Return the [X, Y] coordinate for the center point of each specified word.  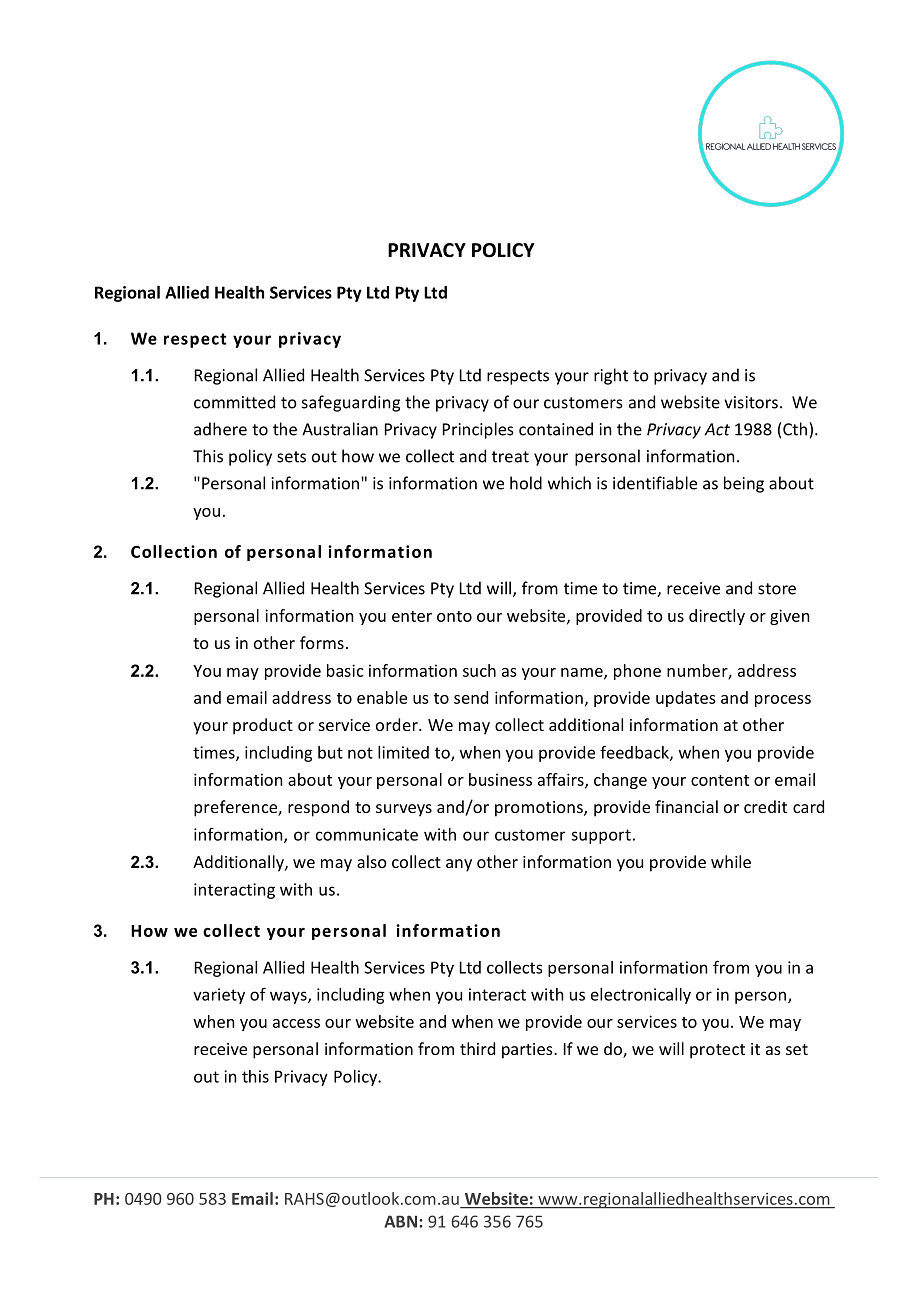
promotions [540, 809]
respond [318, 808]
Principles [478, 430]
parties [528, 1051]
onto [454, 616]
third [477, 1048]
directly [717, 617]
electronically [641, 996]
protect [717, 1051]
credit [765, 806]
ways [289, 997]
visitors [751, 402]
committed [234, 402]
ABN [400, 1221]
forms [322, 642]
